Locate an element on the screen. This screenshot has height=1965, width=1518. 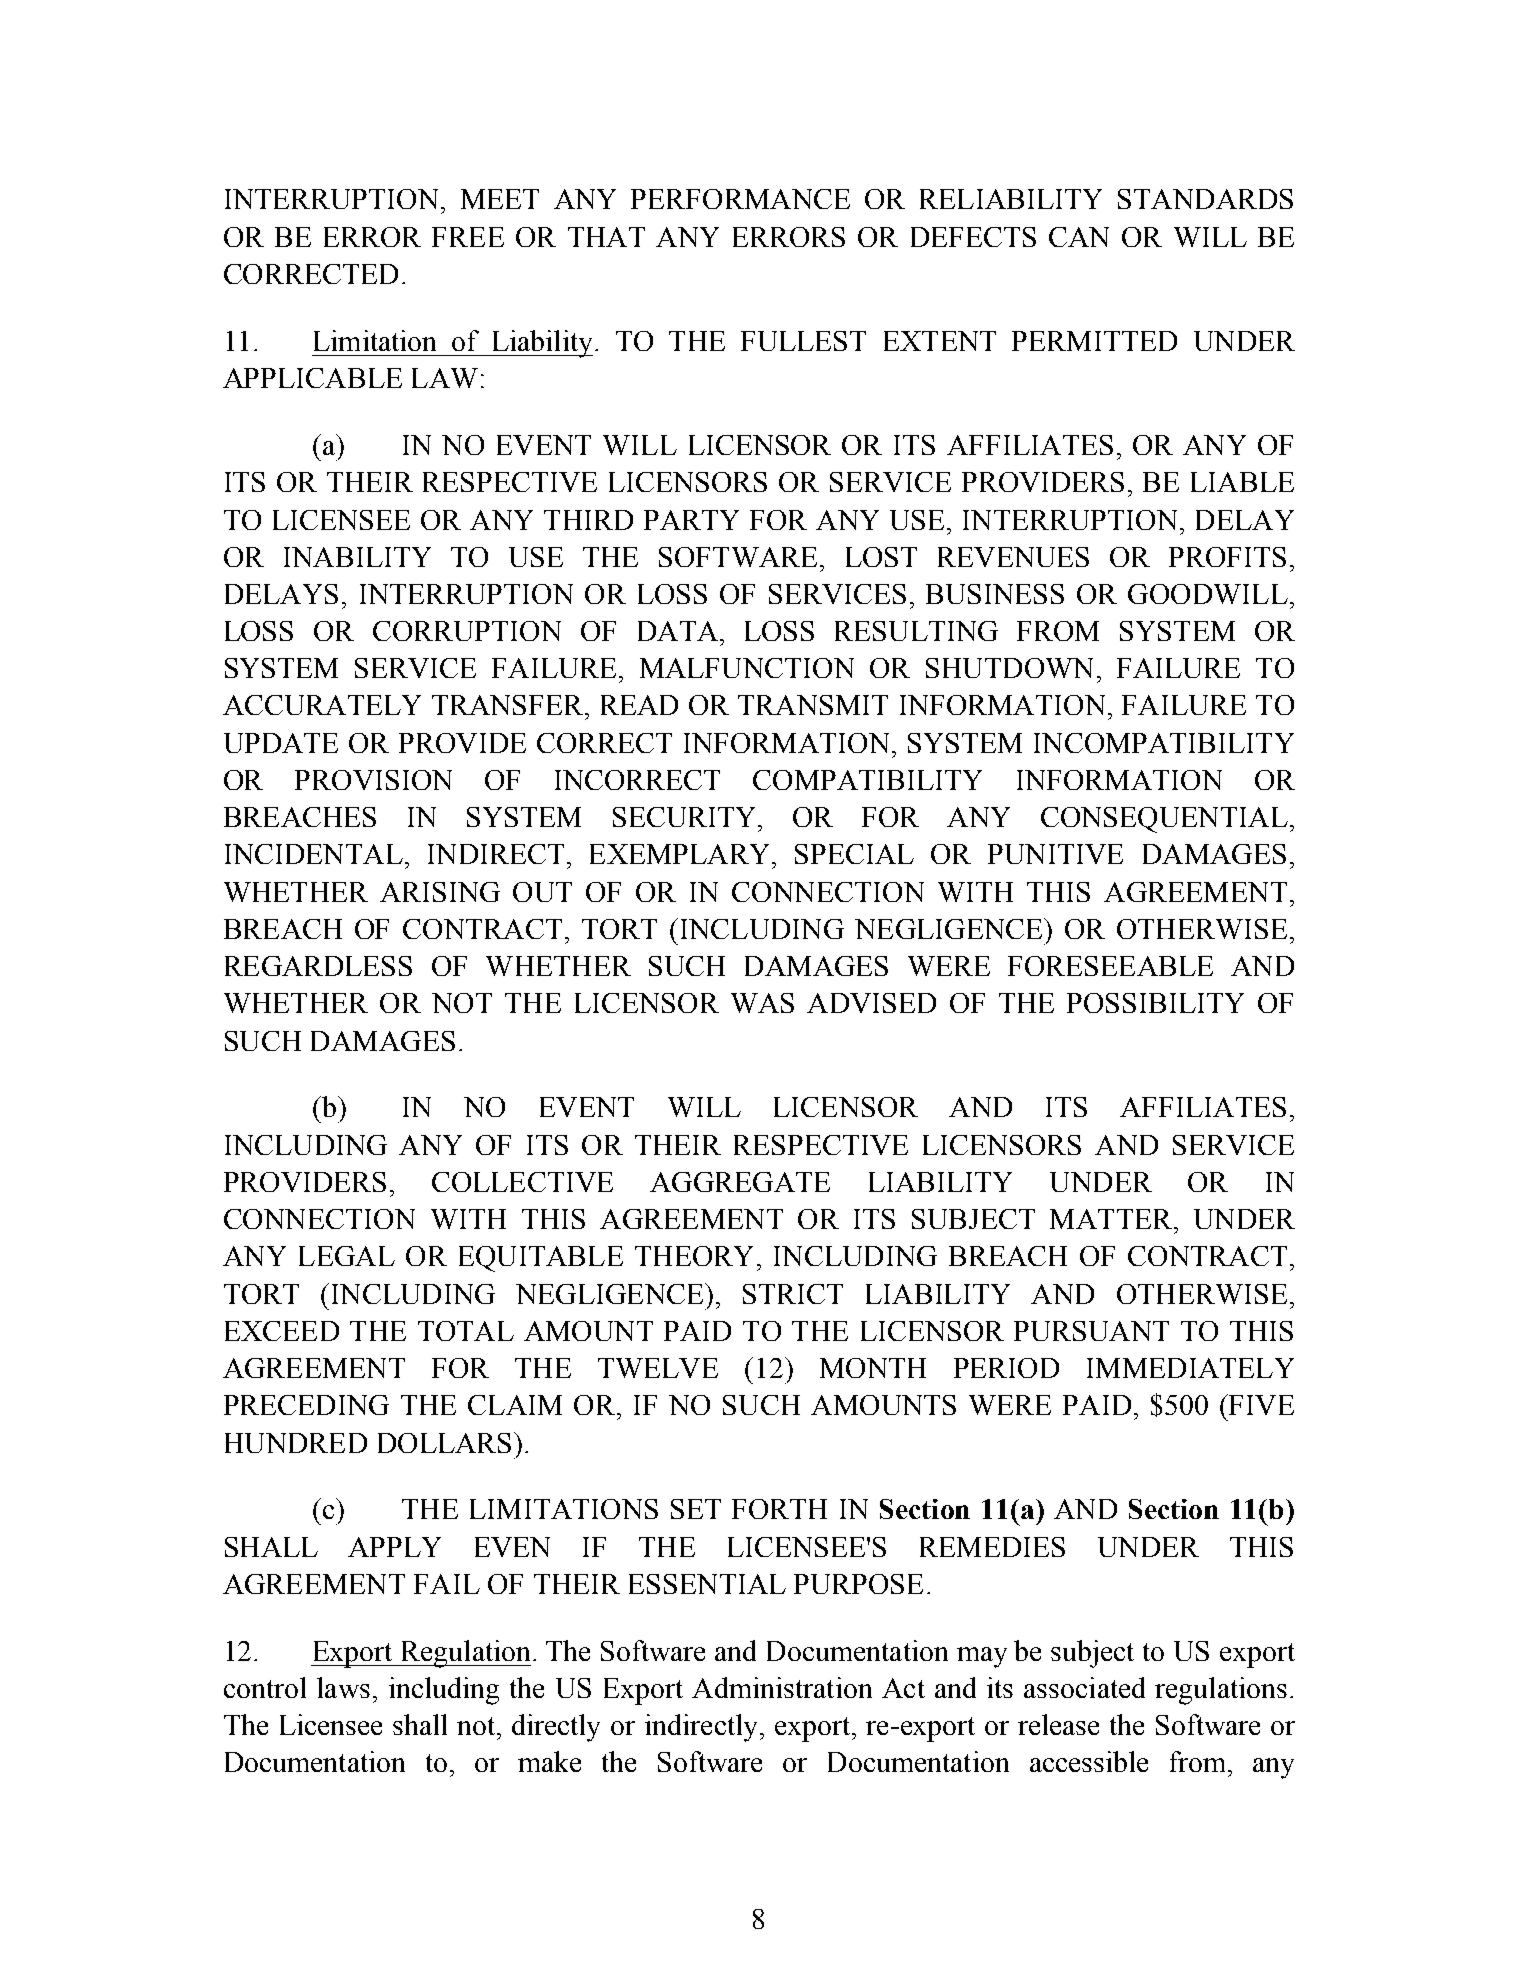
laws is located at coordinates (343, 1687).
